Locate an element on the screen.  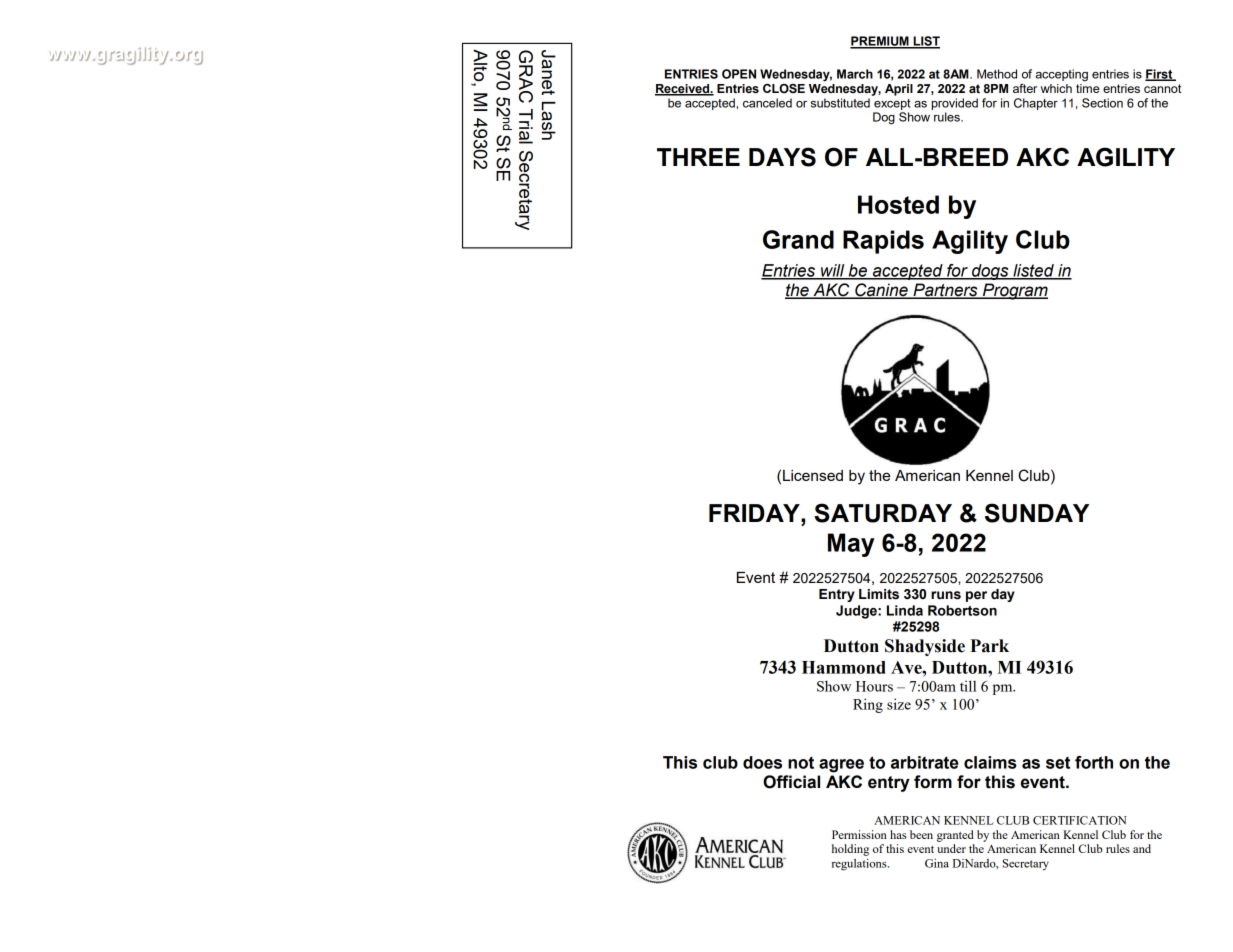
Park is located at coordinates (989, 646).
